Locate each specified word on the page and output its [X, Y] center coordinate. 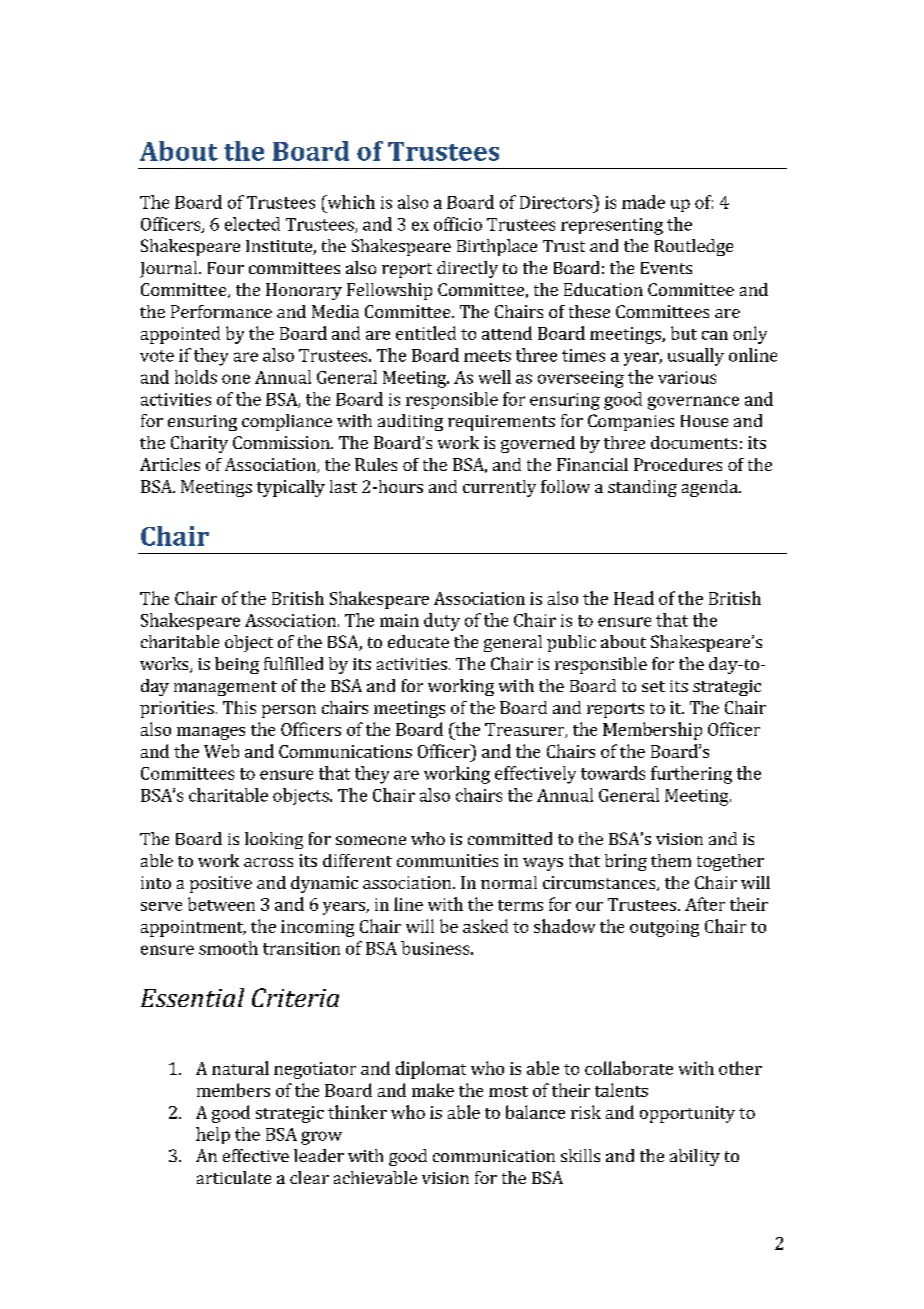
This [239, 707]
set [653, 686]
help [213, 1135]
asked [485, 926]
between [221, 904]
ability [695, 1157]
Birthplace [497, 247]
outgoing [664, 928]
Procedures [678, 464]
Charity [199, 444]
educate [418, 641]
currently [499, 488]
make [433, 1090]
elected [252, 224]
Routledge [694, 247]
